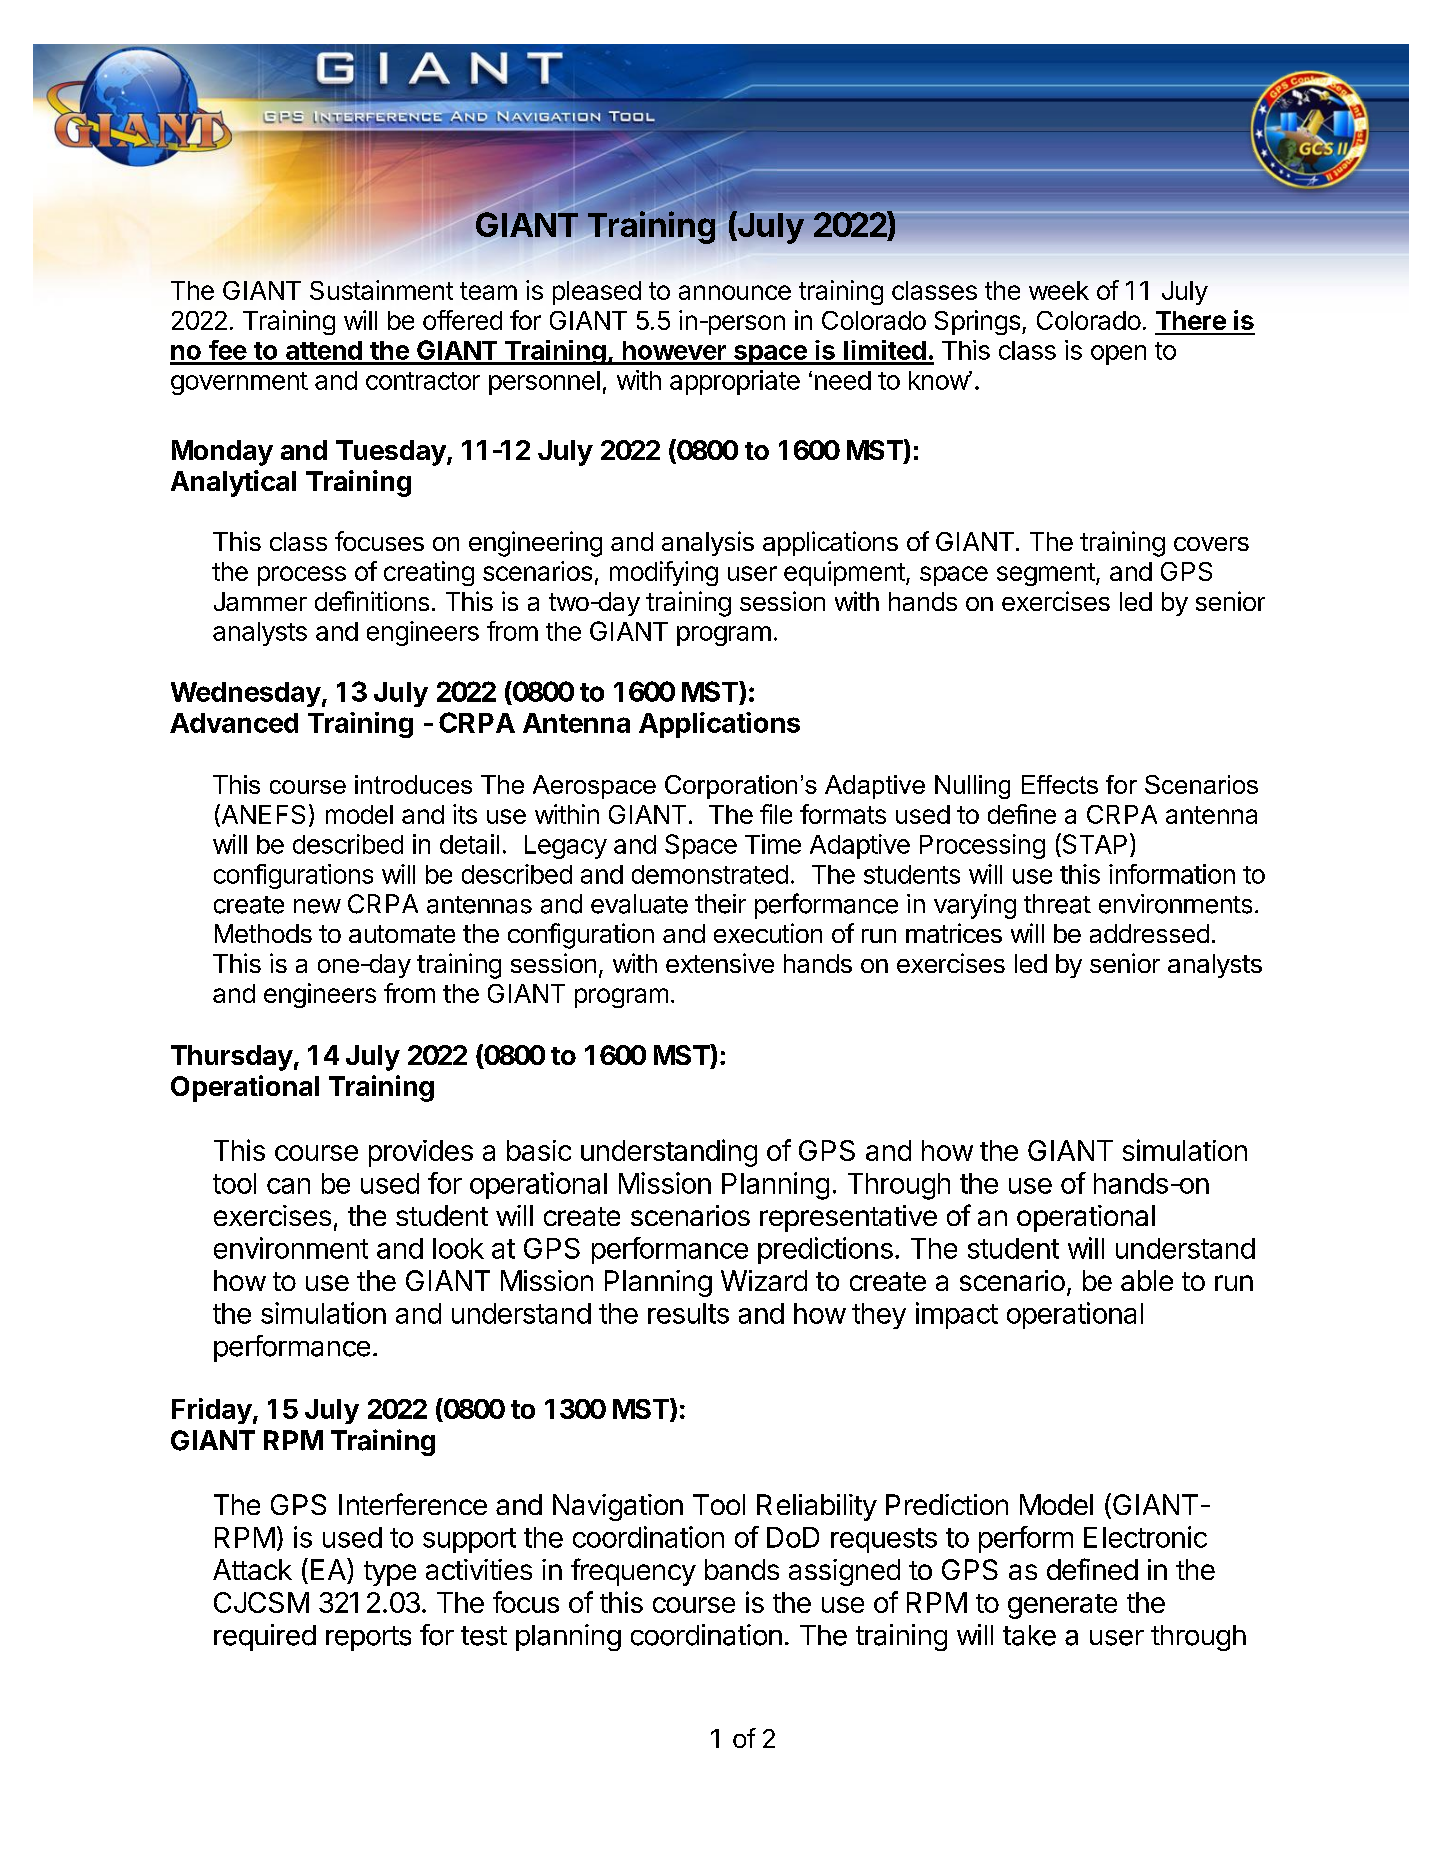 The height and width of the screenshot is (1868, 1443). Describe the element at coordinates (742, 1569) in the screenshot. I see `bands` at that location.
